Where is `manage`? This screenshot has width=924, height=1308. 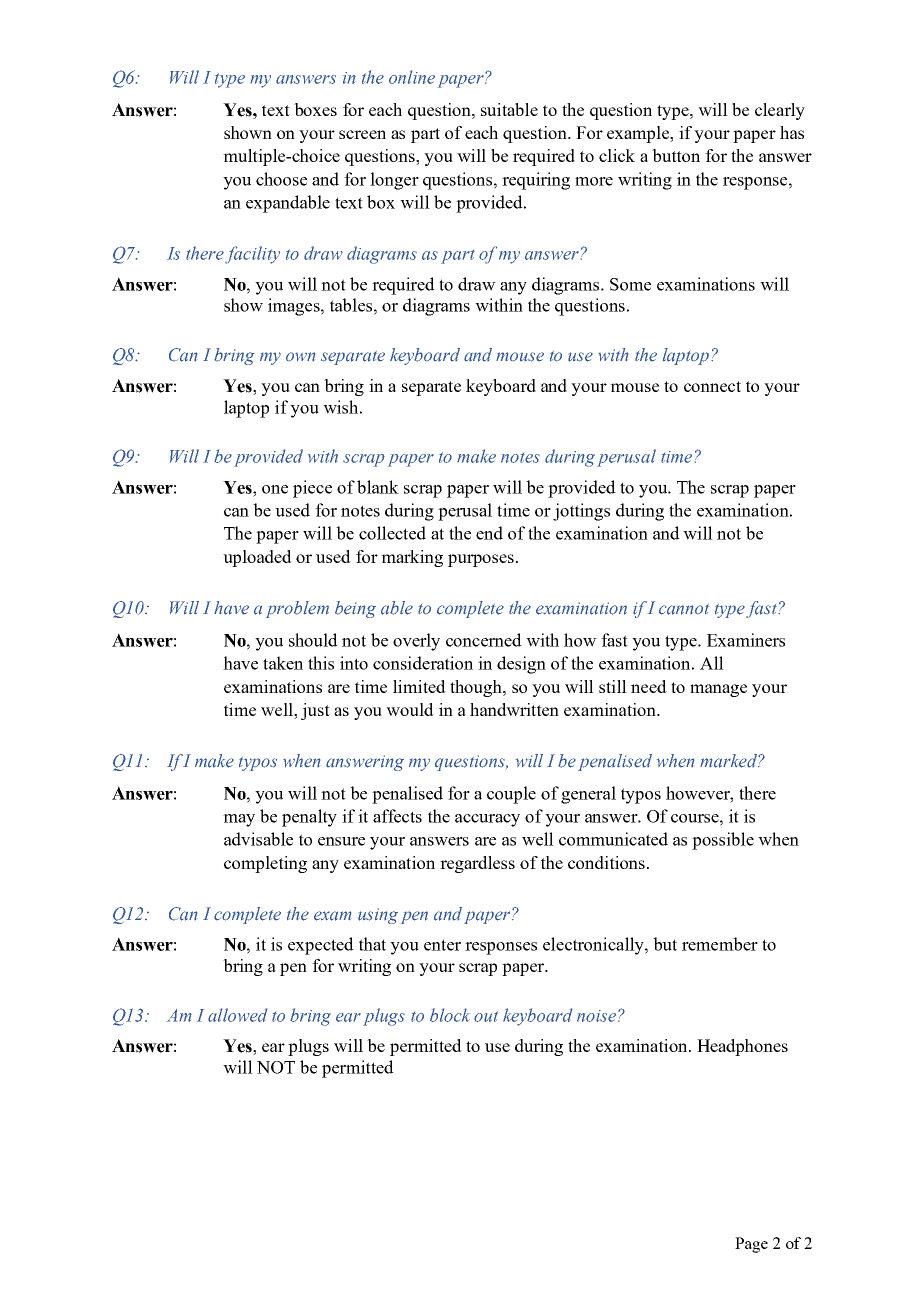 manage is located at coordinates (718, 690).
